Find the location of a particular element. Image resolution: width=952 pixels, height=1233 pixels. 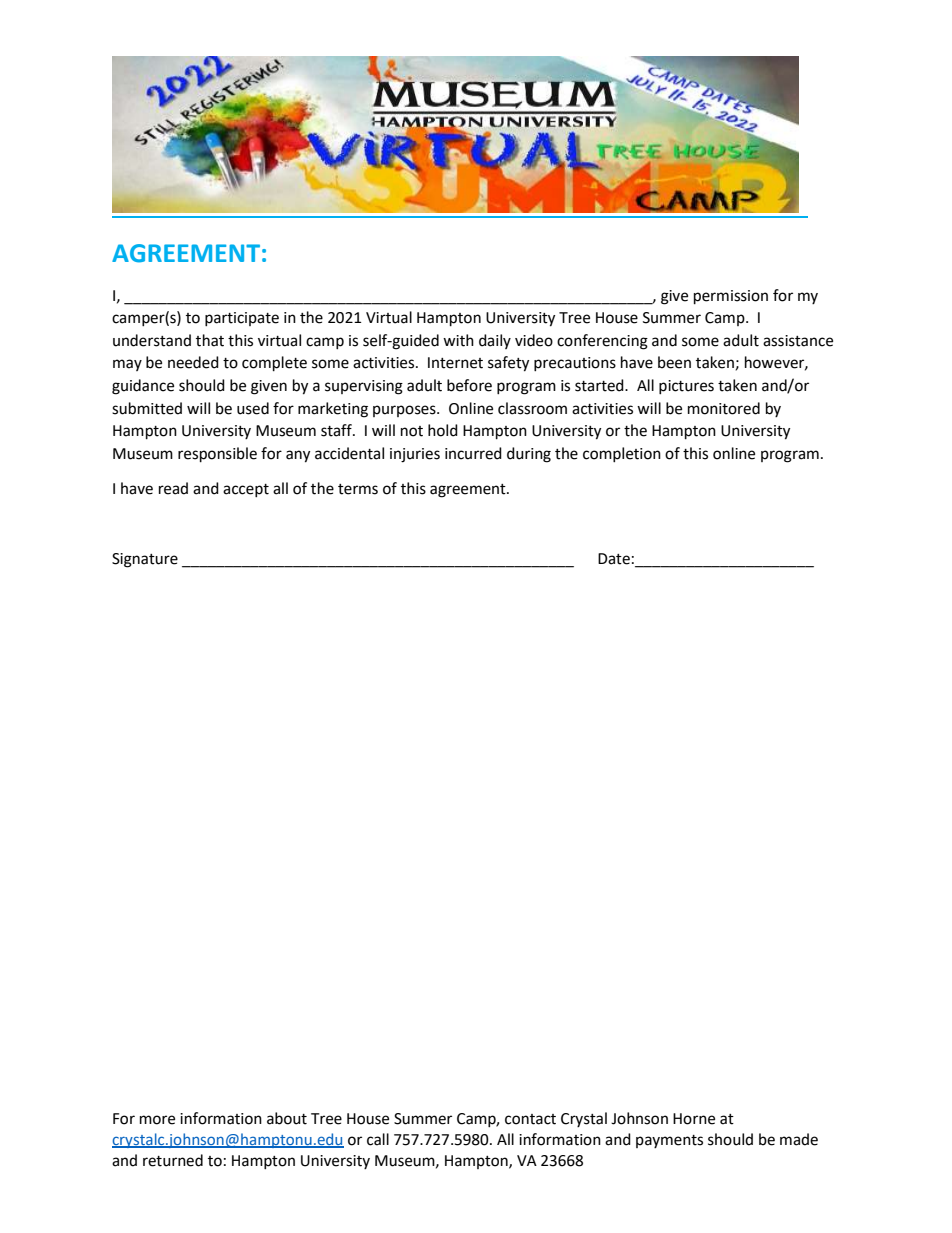

permission is located at coordinates (731, 297).
